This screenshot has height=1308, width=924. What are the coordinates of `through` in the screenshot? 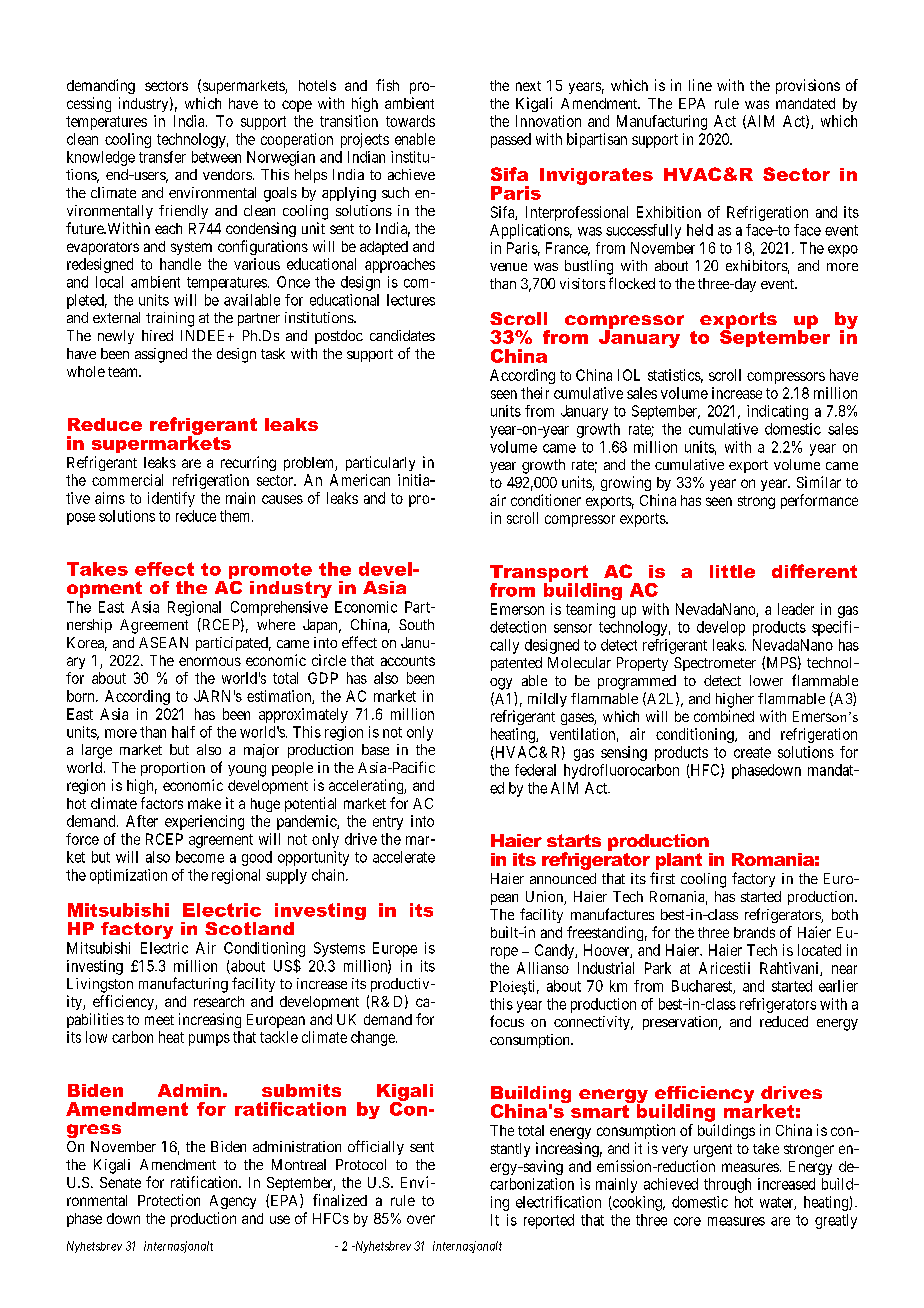 It's located at (727, 1185).
